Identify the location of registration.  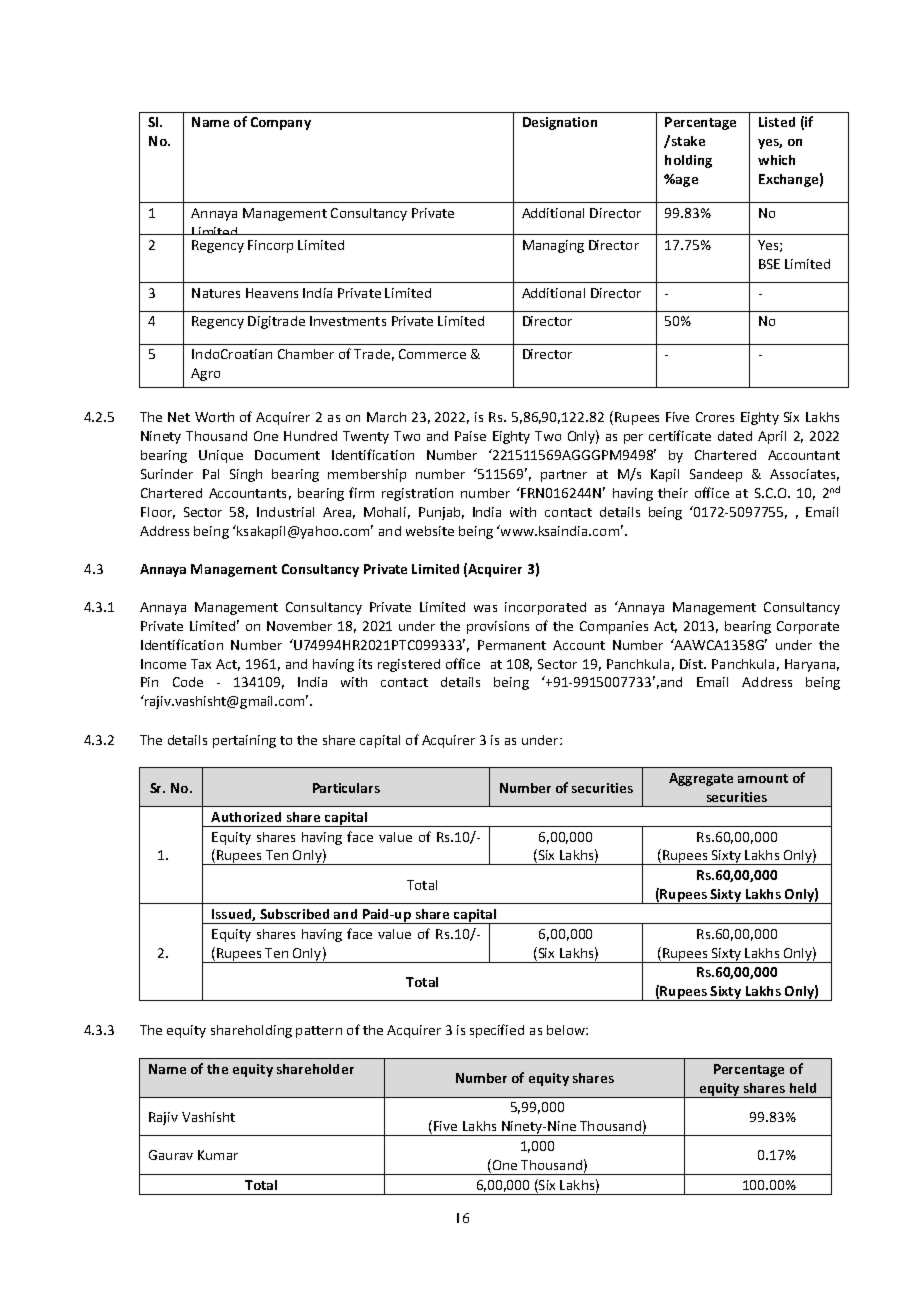
(417, 494).
